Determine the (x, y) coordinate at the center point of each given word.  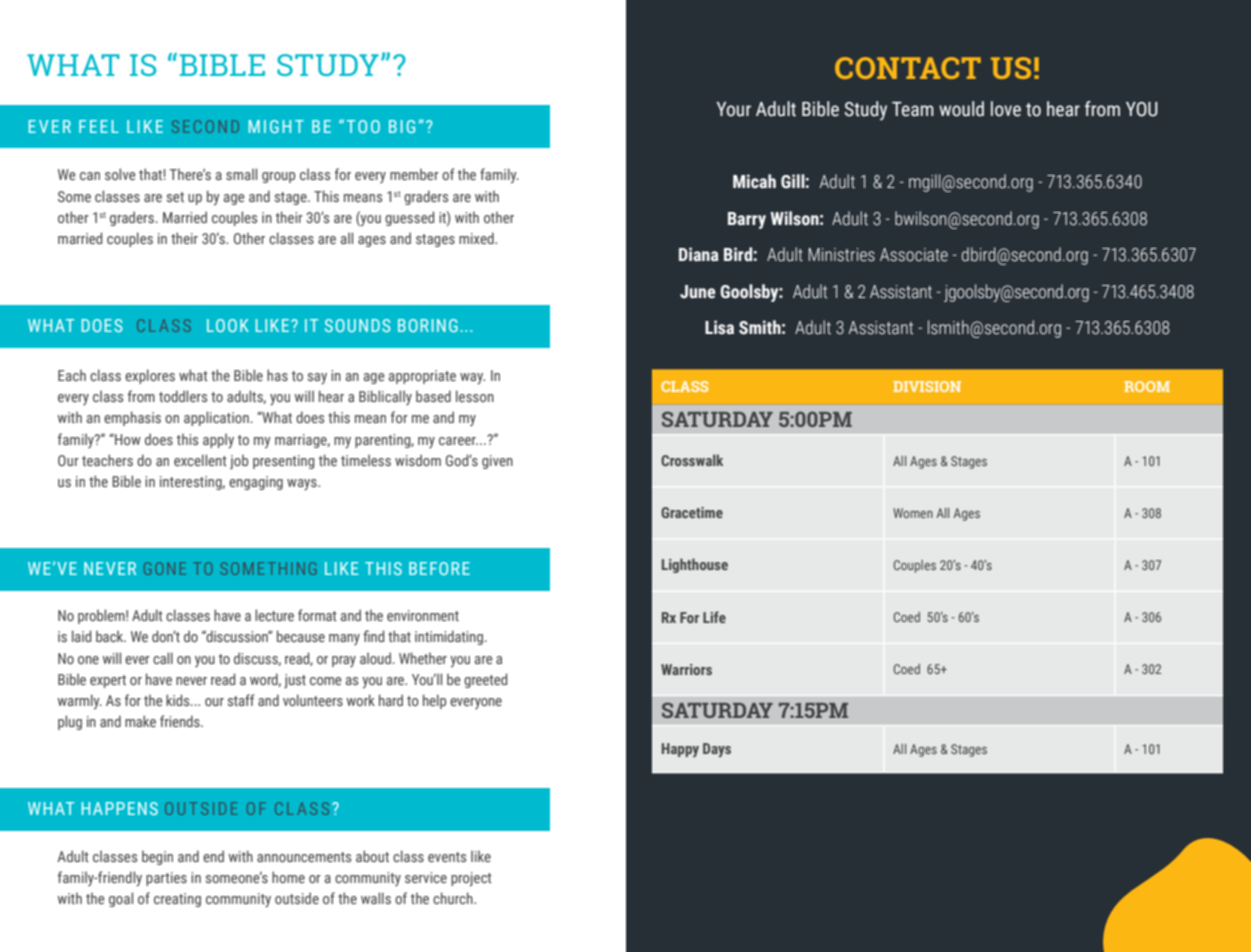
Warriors (686, 669)
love (1006, 109)
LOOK (228, 325)
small (241, 174)
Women (913, 513)
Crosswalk (692, 460)
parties (166, 879)
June (698, 292)
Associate (914, 255)
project (471, 879)
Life (714, 617)
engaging (256, 483)
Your (734, 109)
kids (179, 700)
